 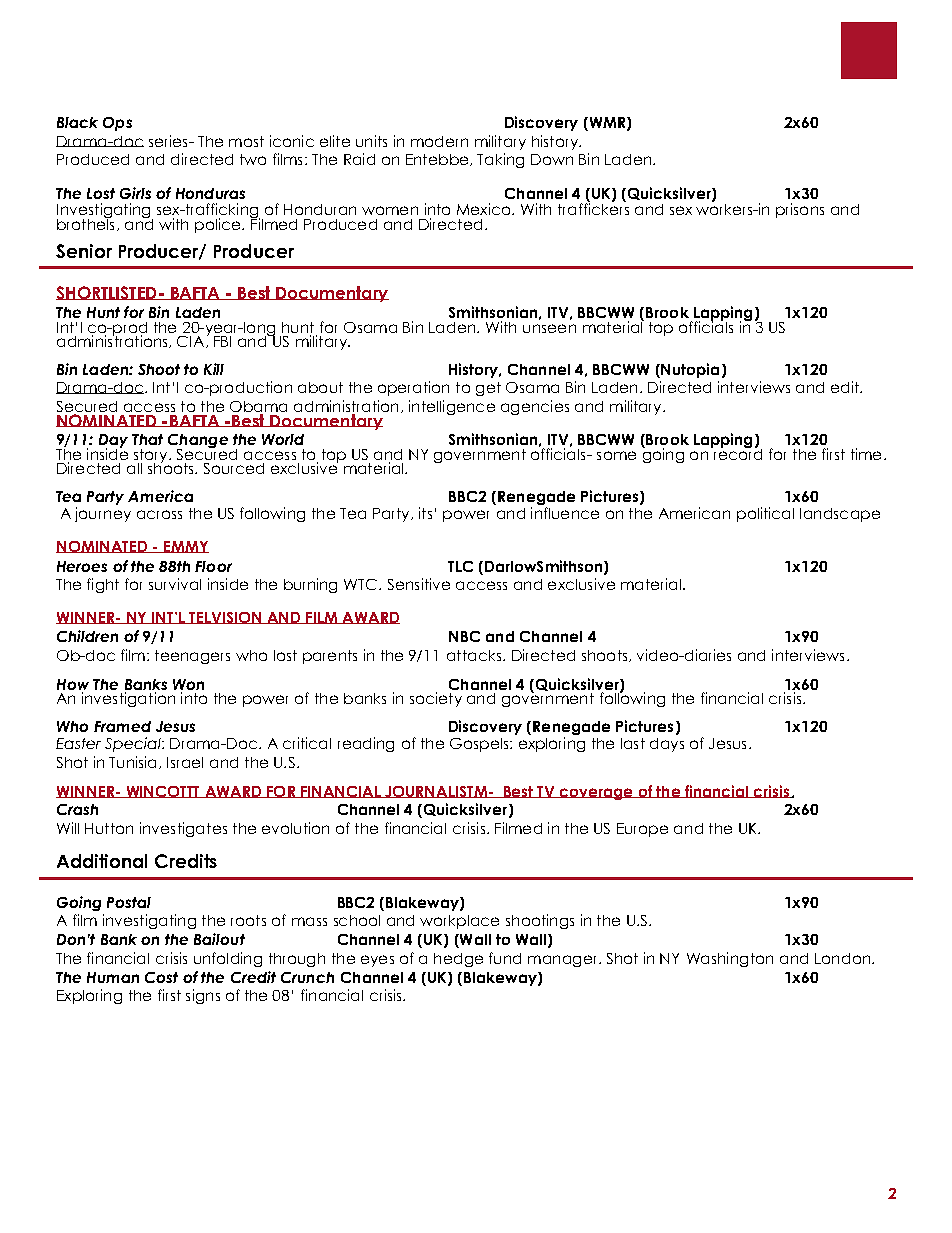 What do you see at coordinates (800, 210) in the screenshot?
I see `prisons` at bounding box center [800, 210].
